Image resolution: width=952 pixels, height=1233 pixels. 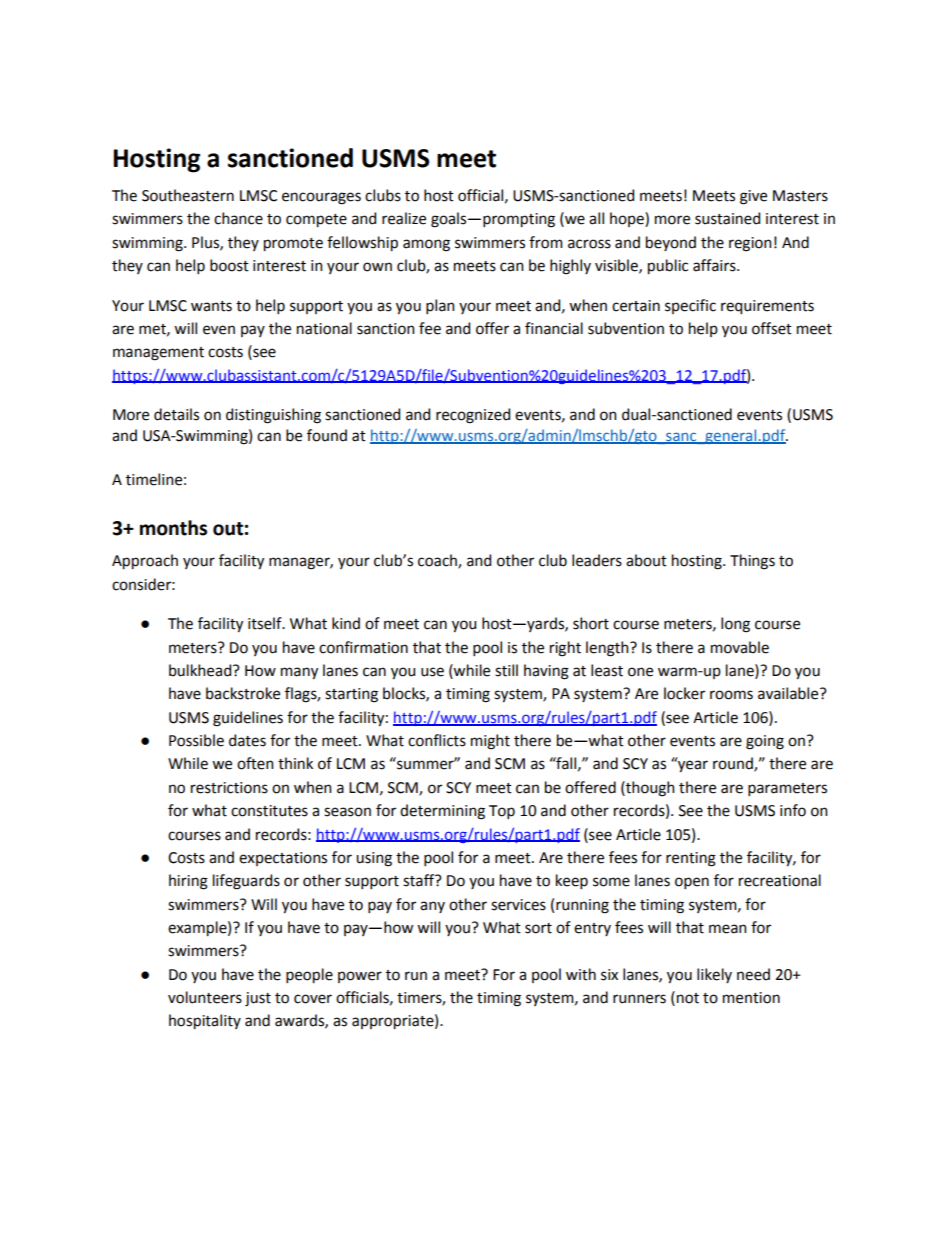 What do you see at coordinates (473, 416) in the screenshot?
I see `recognized` at bounding box center [473, 416].
